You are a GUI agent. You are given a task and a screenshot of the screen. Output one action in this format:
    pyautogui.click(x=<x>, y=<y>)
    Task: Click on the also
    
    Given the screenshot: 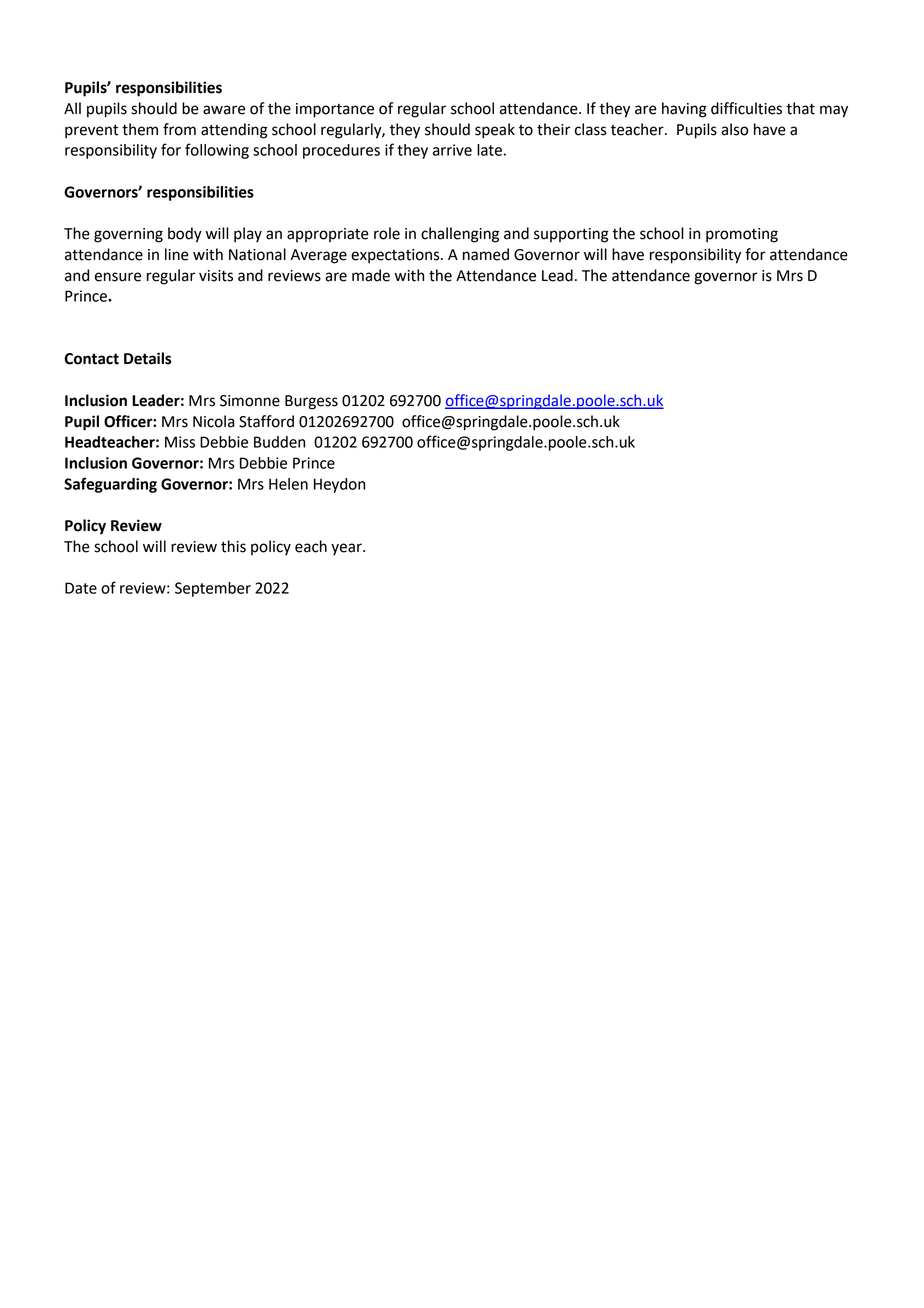 What is the action you would take?
    pyautogui.click(x=734, y=129)
